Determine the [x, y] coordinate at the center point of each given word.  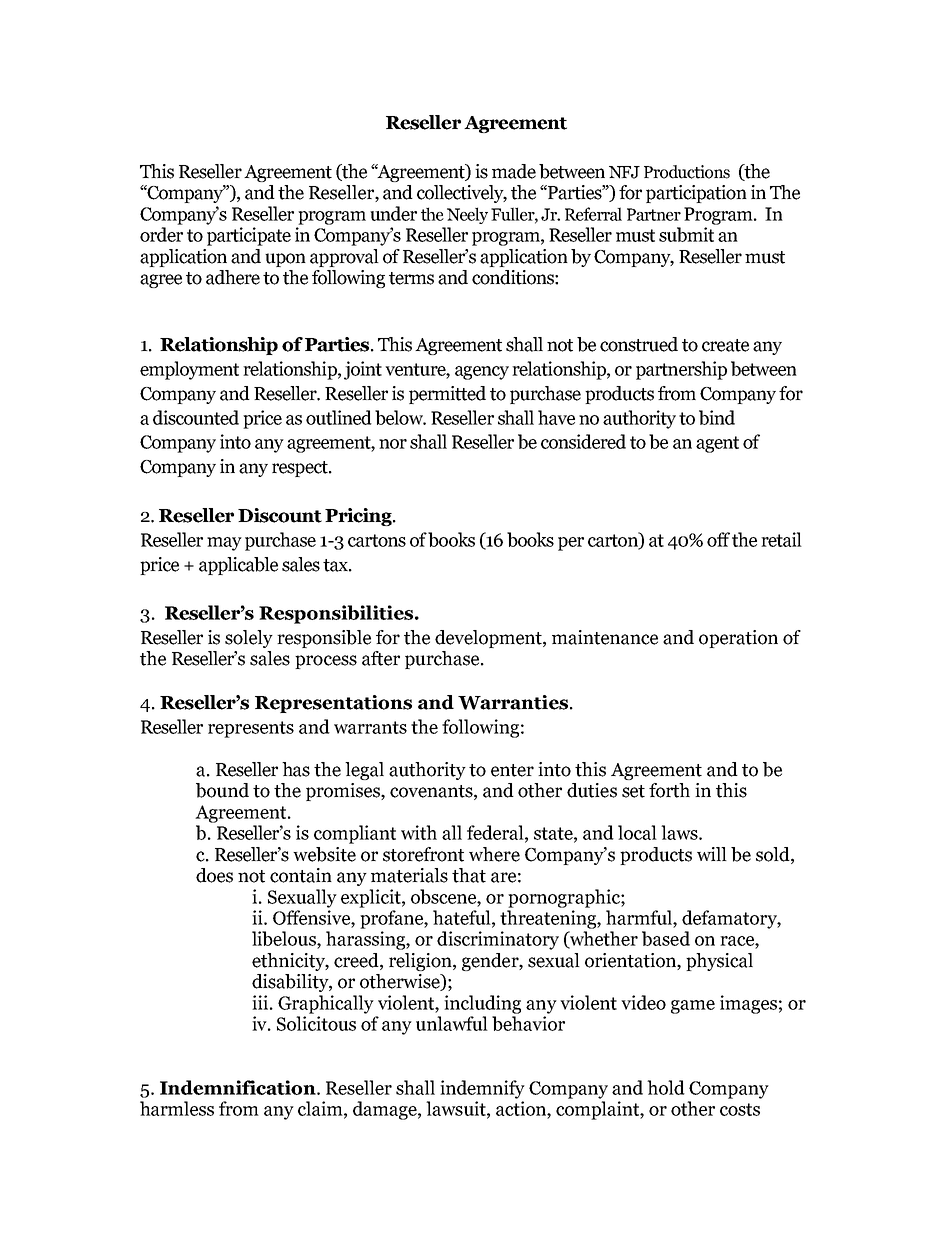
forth [669, 790]
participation [696, 194]
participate [249, 236]
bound [222, 790]
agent [717, 444]
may [224, 544]
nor [393, 444]
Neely [467, 215]
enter [512, 770]
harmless [177, 1108]
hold [666, 1087]
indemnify [482, 1089]
